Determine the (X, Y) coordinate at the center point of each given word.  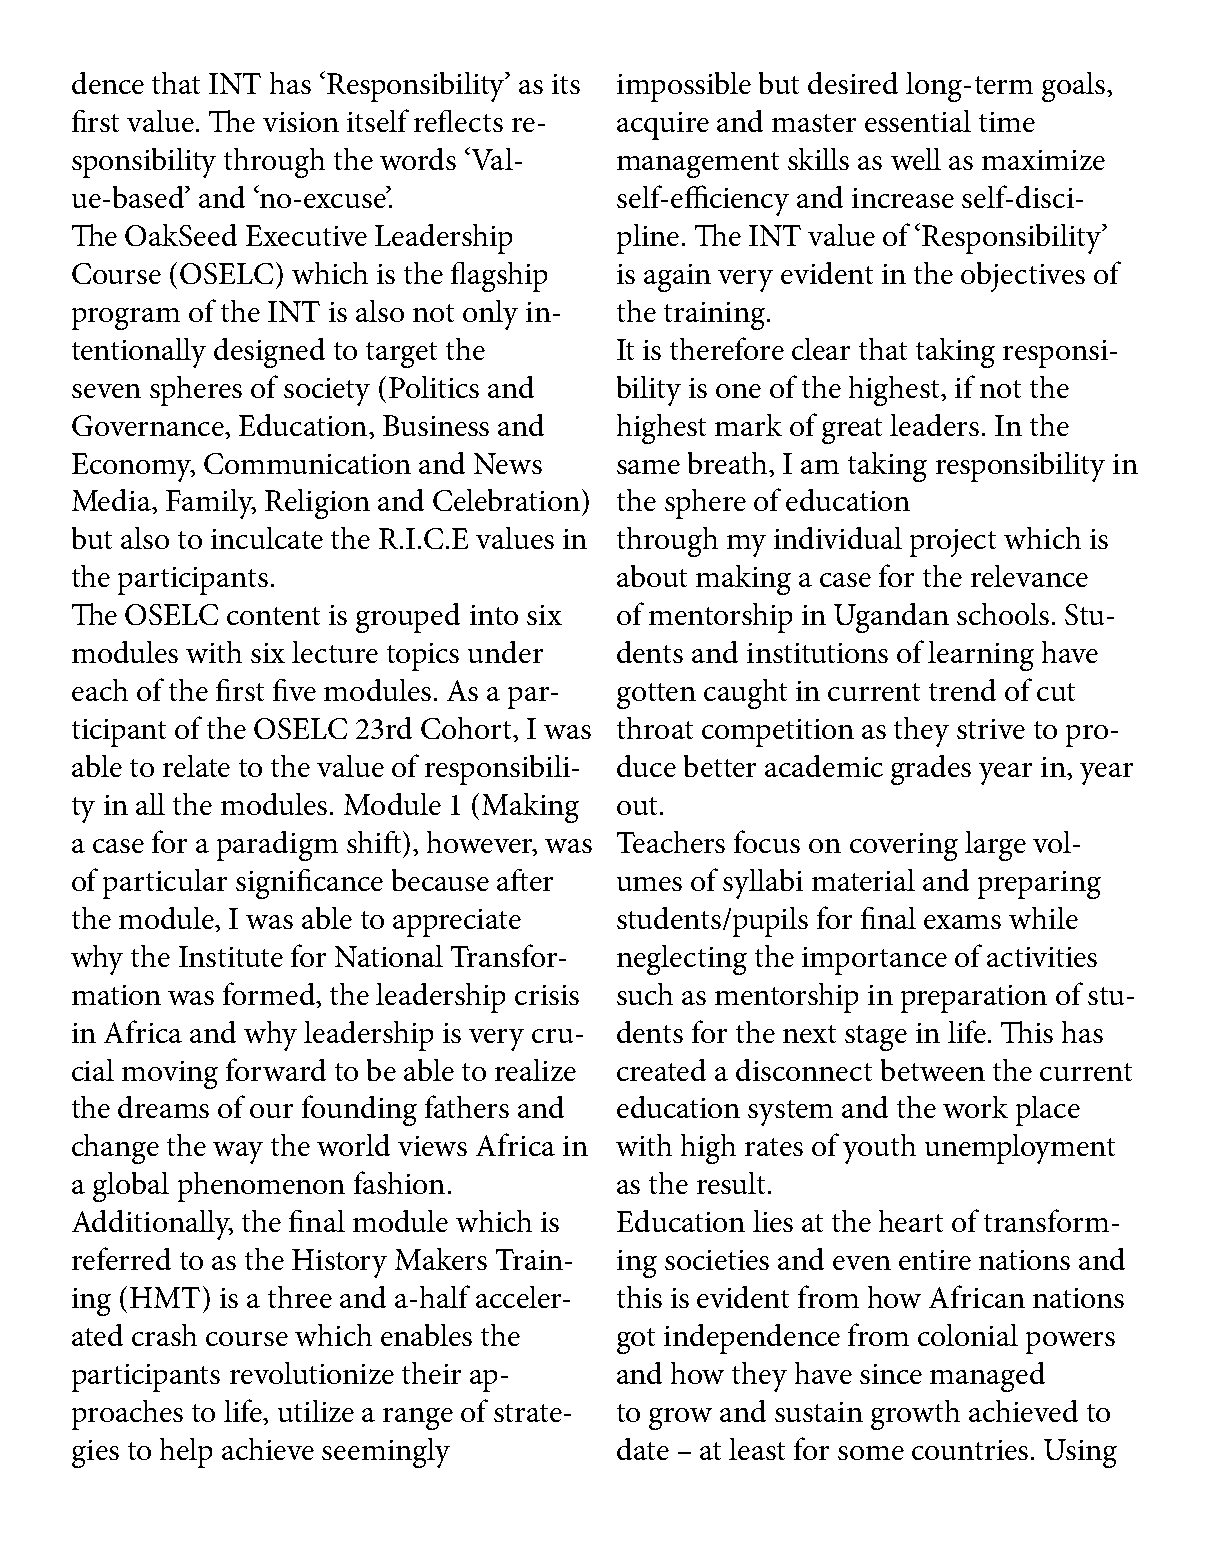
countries (970, 1450)
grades (931, 770)
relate (196, 766)
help (186, 1453)
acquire (663, 126)
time (1007, 122)
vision (301, 122)
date (643, 1449)
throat (655, 728)
